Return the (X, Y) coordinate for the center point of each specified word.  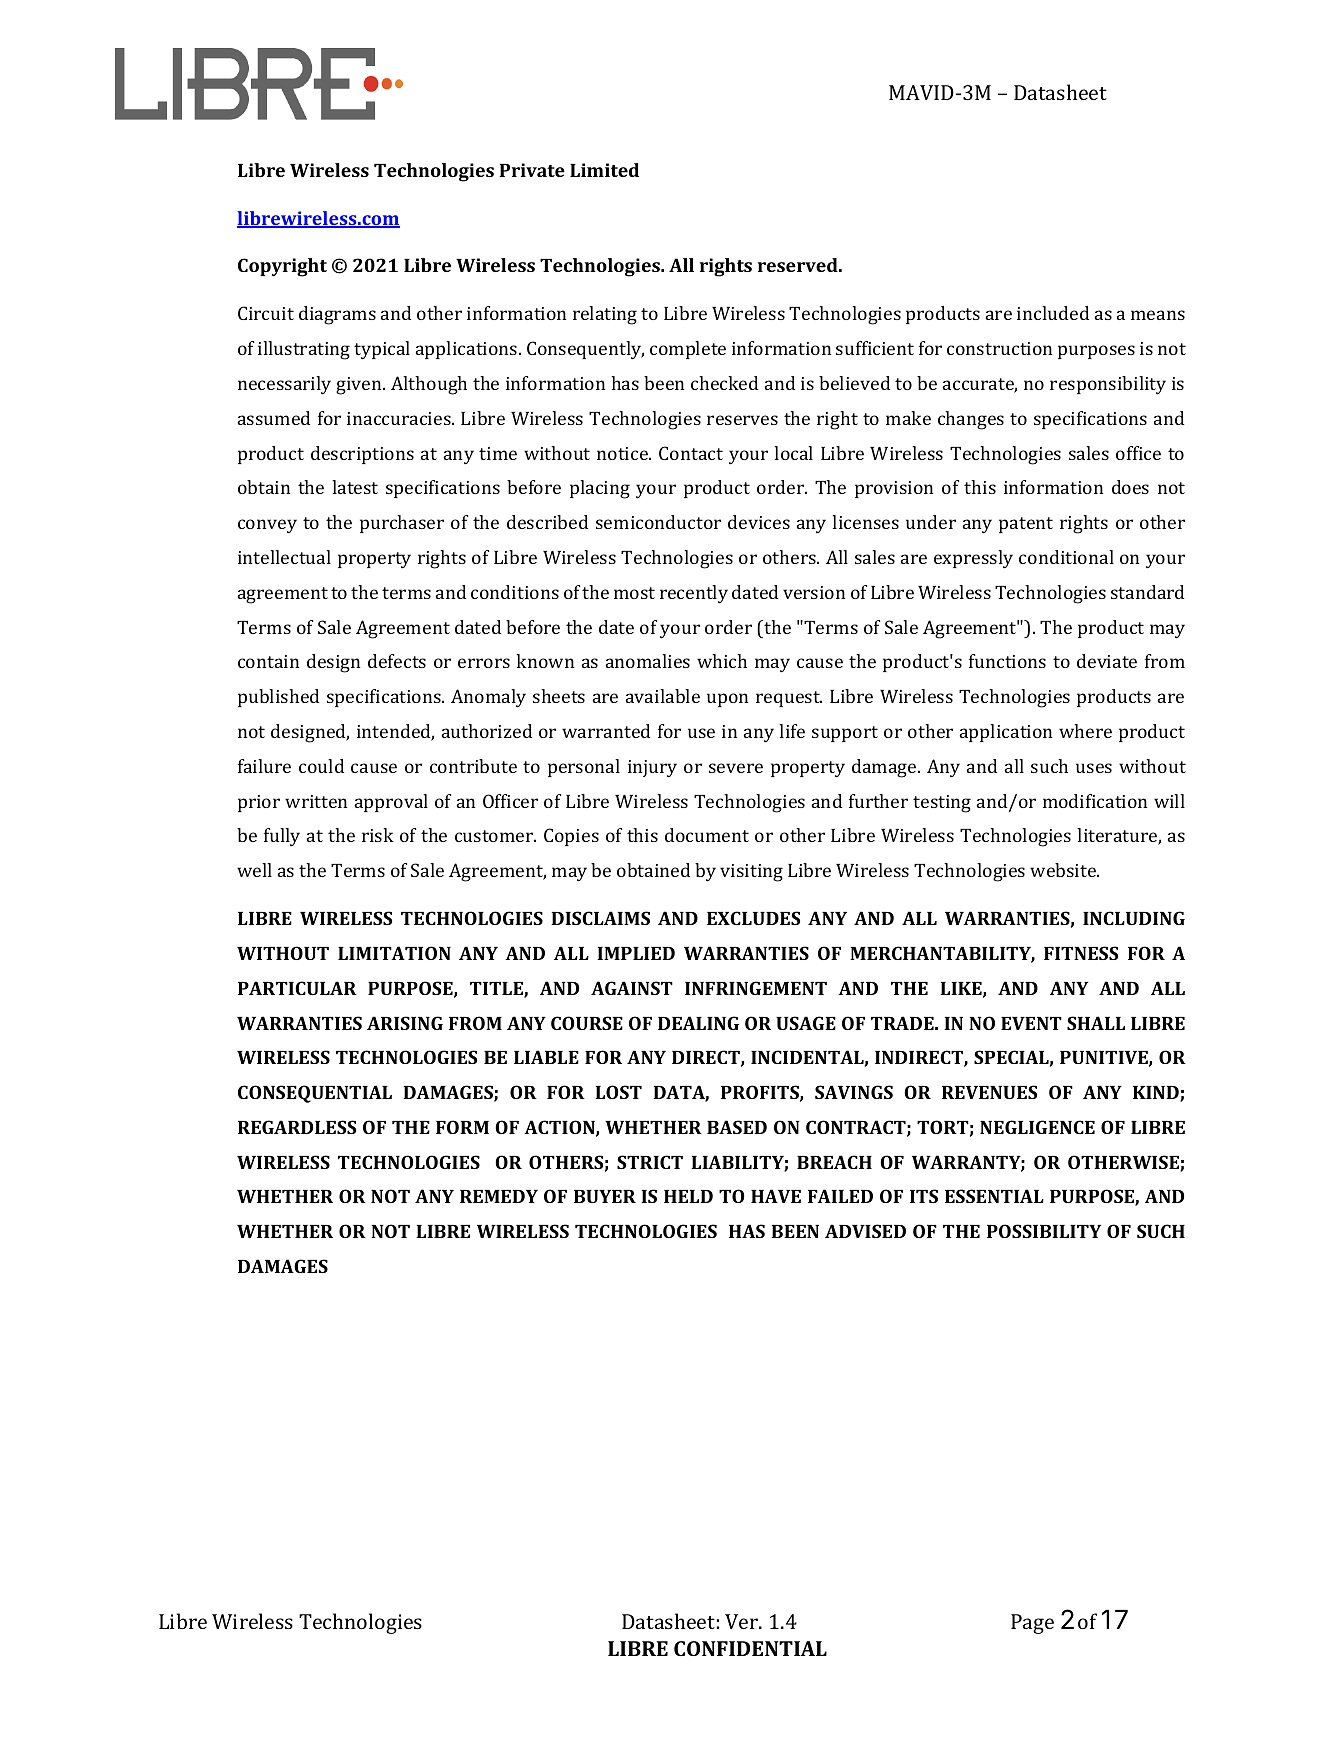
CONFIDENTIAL (750, 1648)
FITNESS (1081, 953)
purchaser (402, 524)
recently (694, 594)
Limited (604, 170)
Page (1032, 1624)
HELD (688, 1196)
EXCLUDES (753, 918)
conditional (1066, 557)
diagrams (337, 315)
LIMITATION (394, 953)
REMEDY (499, 1196)
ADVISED (865, 1231)
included (1053, 313)
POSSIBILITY (1044, 1231)
